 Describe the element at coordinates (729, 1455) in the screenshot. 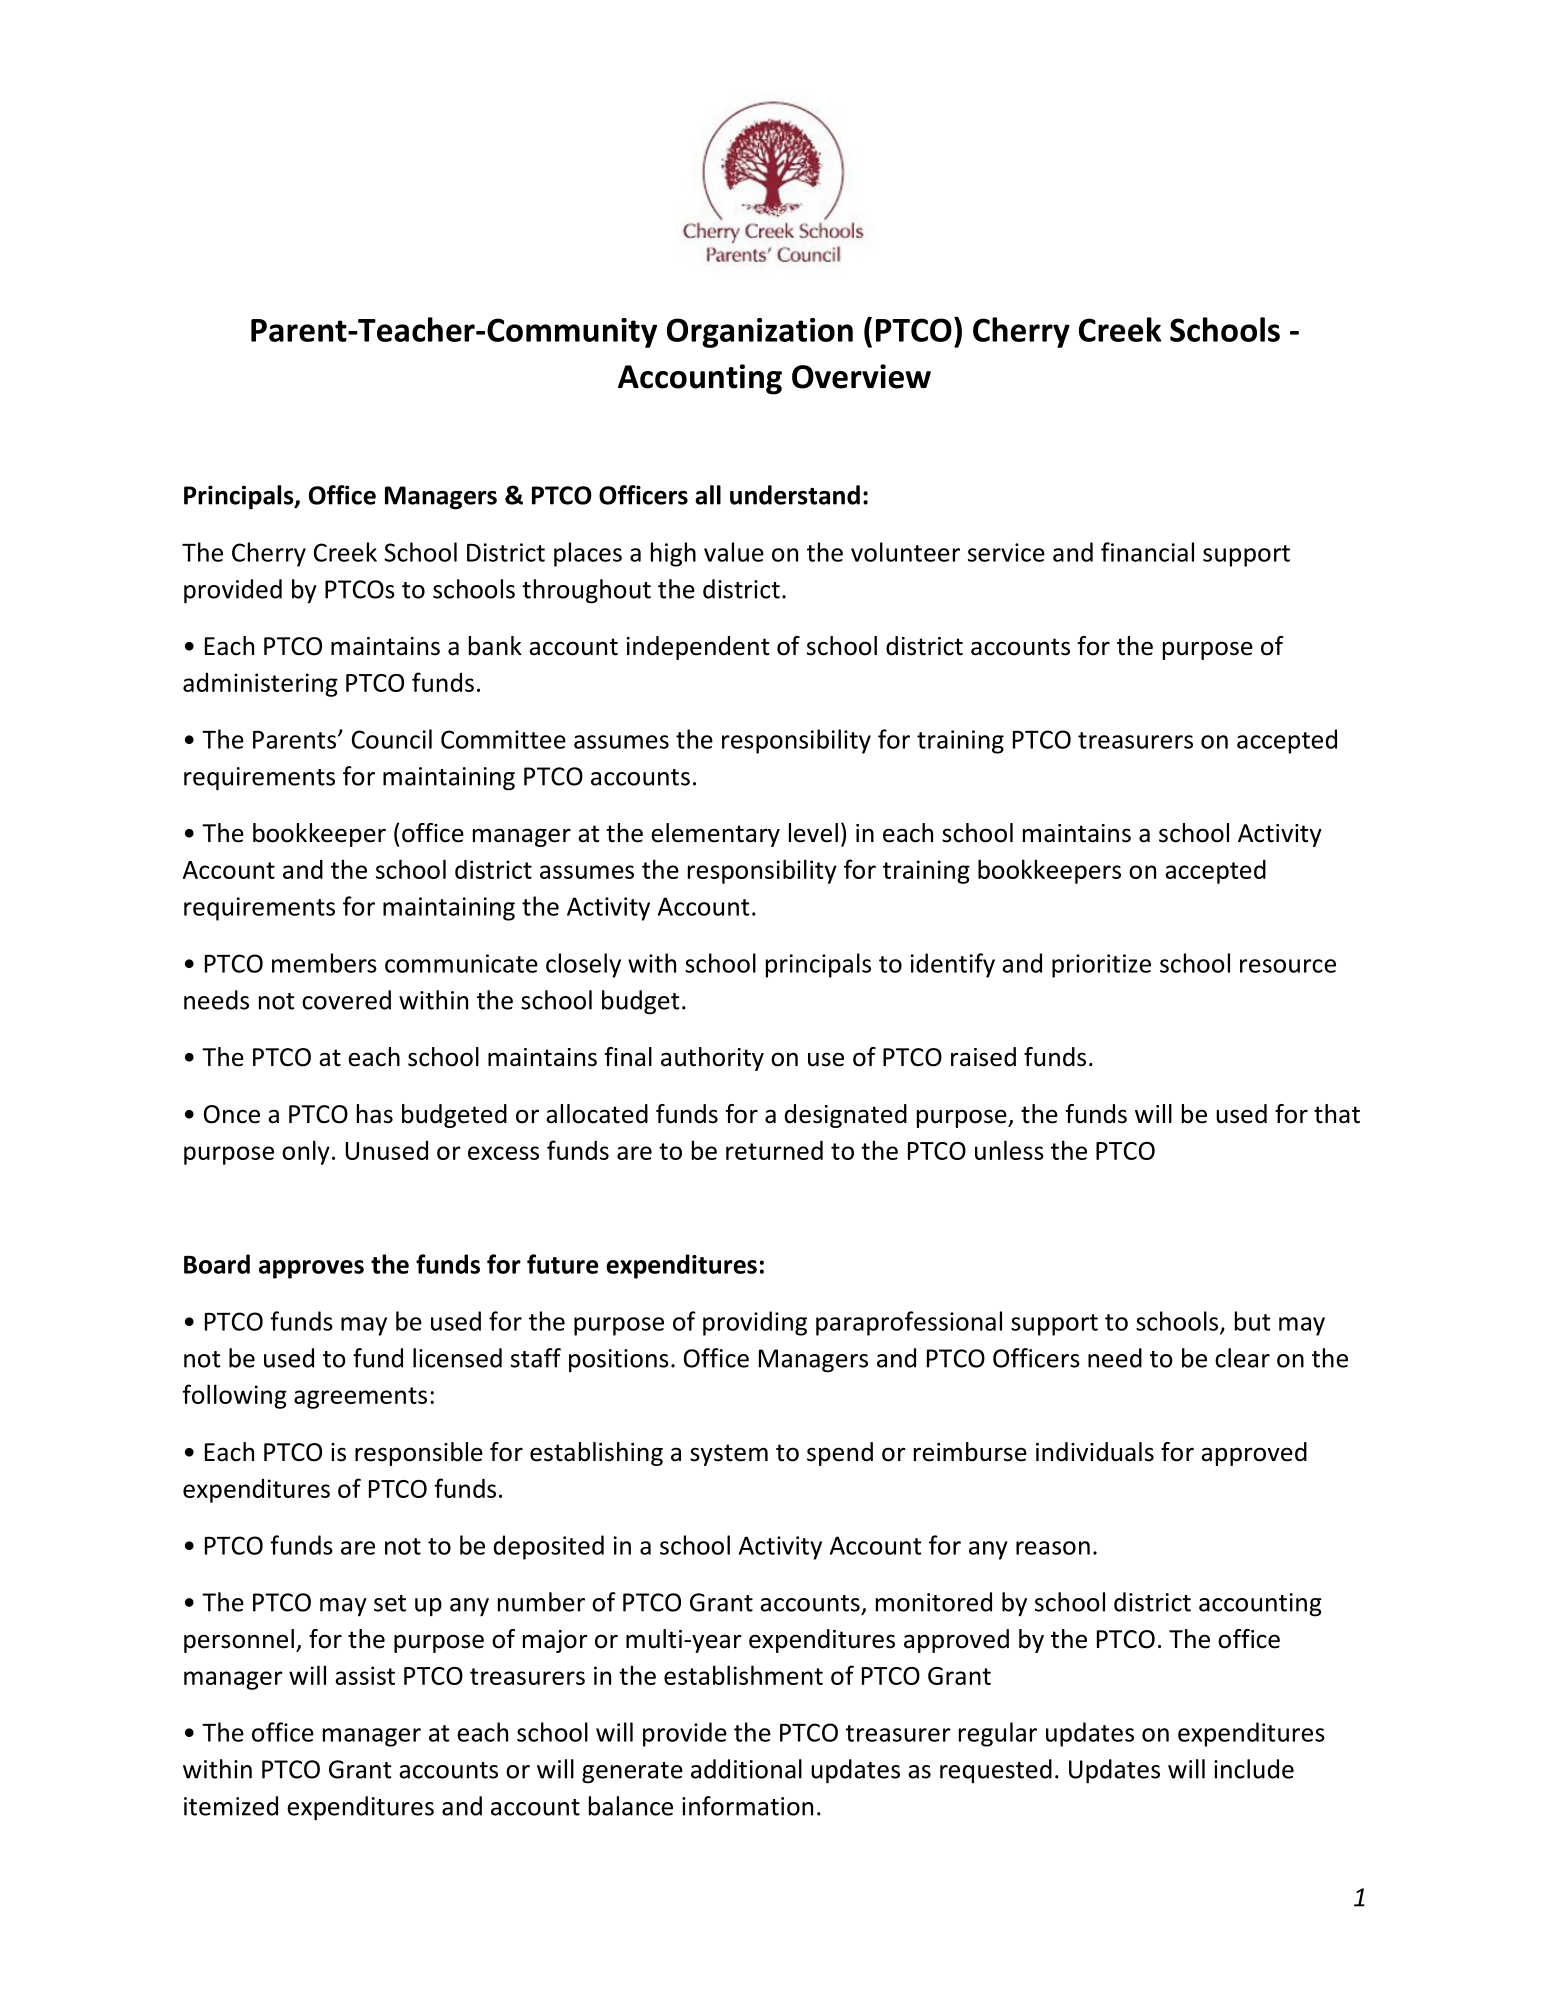

I see `system` at that location.
